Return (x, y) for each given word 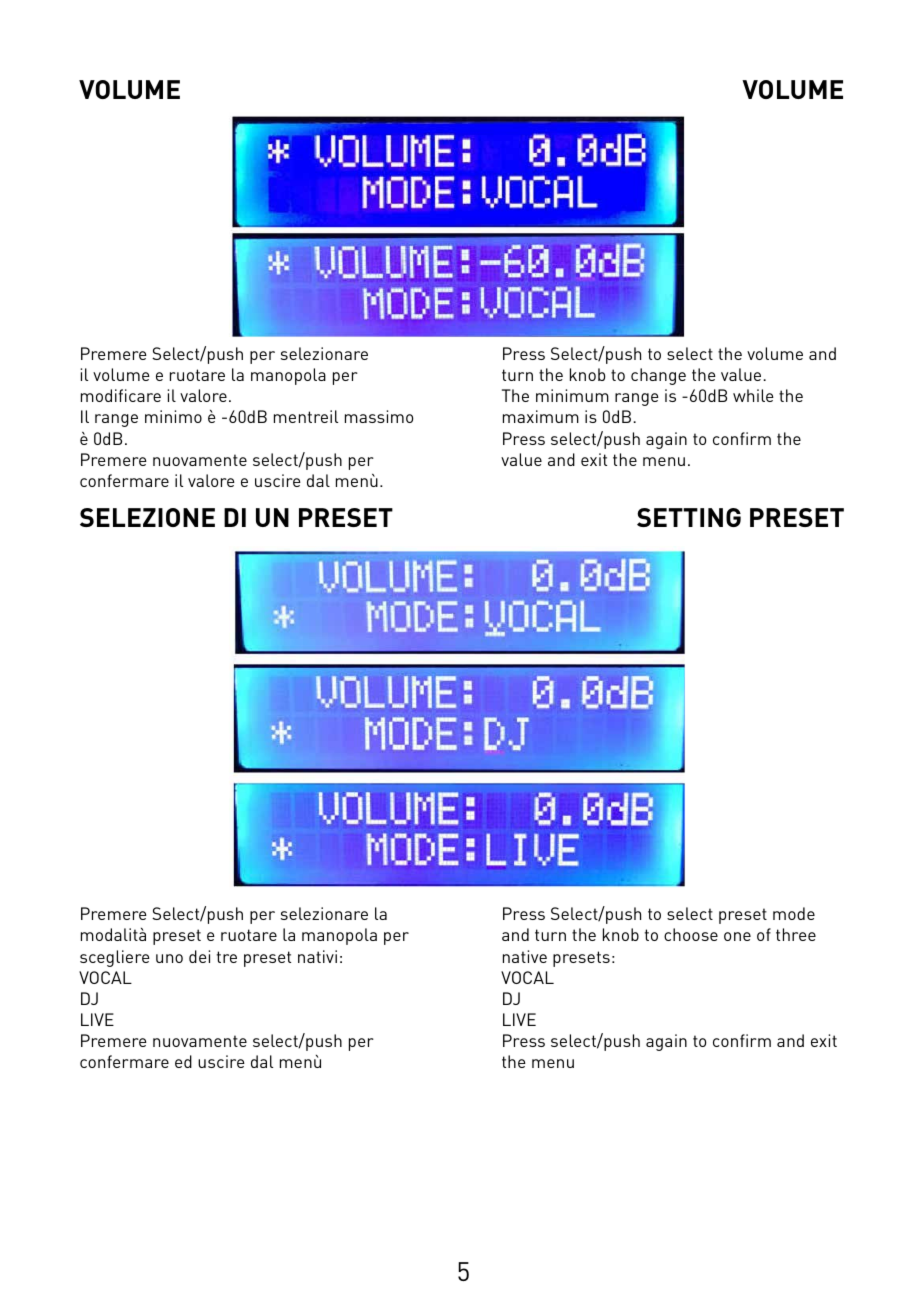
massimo (379, 416)
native (525, 956)
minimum (572, 395)
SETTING (689, 517)
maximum (541, 416)
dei (199, 956)
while (753, 395)
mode (794, 913)
